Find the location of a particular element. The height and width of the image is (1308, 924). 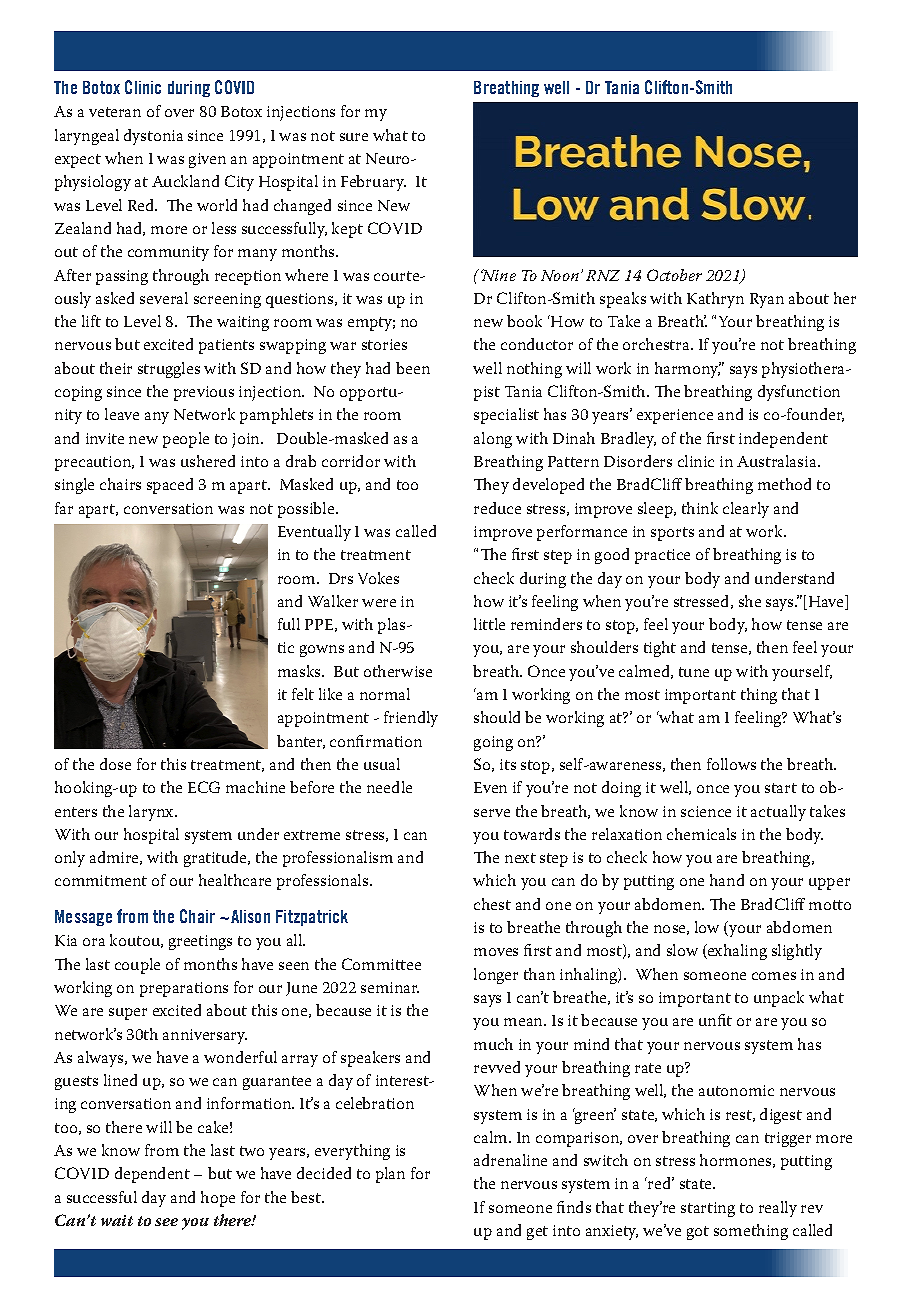

plan is located at coordinates (390, 1175).
